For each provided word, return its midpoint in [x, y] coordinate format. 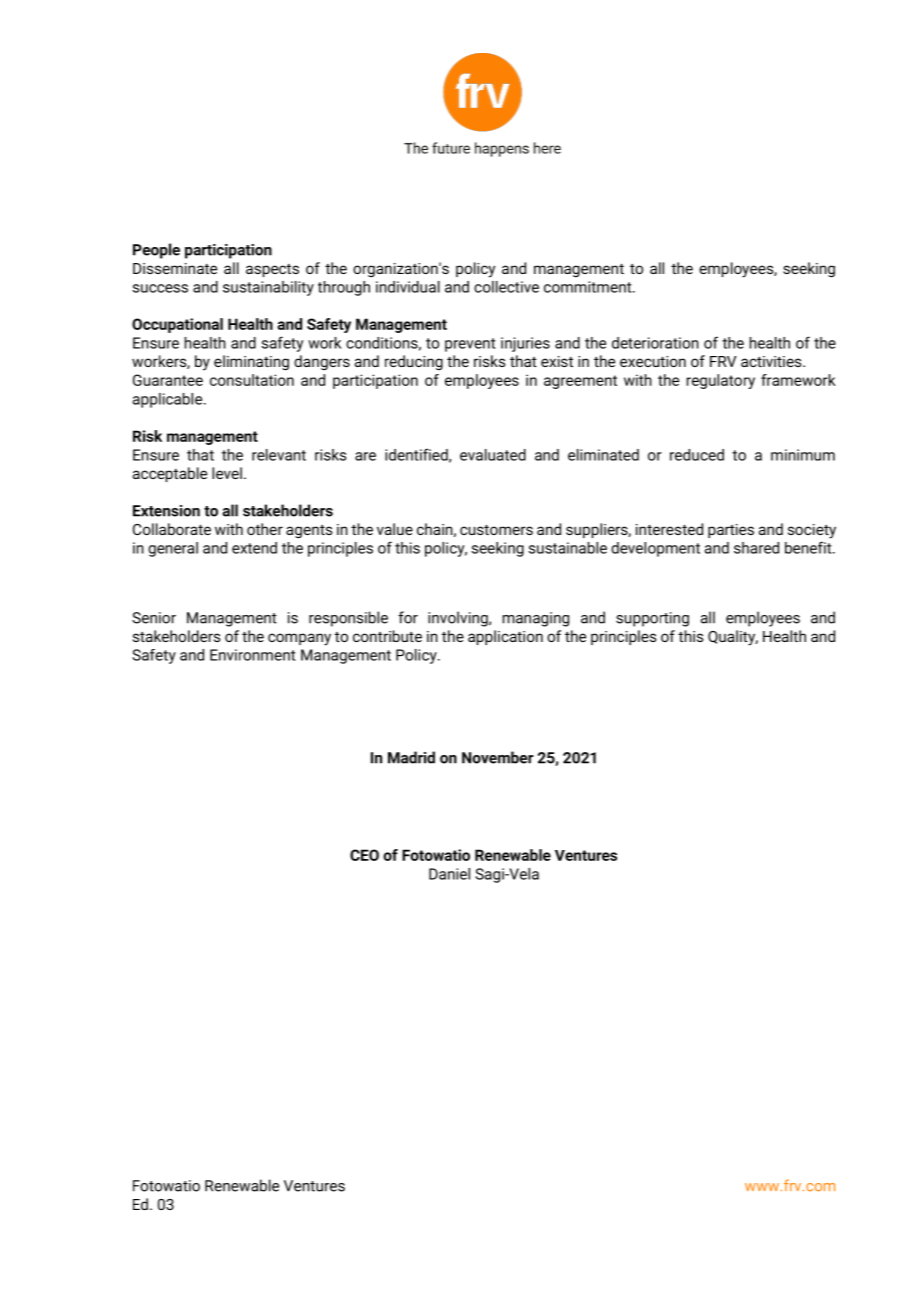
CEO [364, 855]
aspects [272, 270]
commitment [589, 287]
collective [506, 287]
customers [496, 530]
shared [756, 548]
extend [254, 548]
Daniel [449, 874]
